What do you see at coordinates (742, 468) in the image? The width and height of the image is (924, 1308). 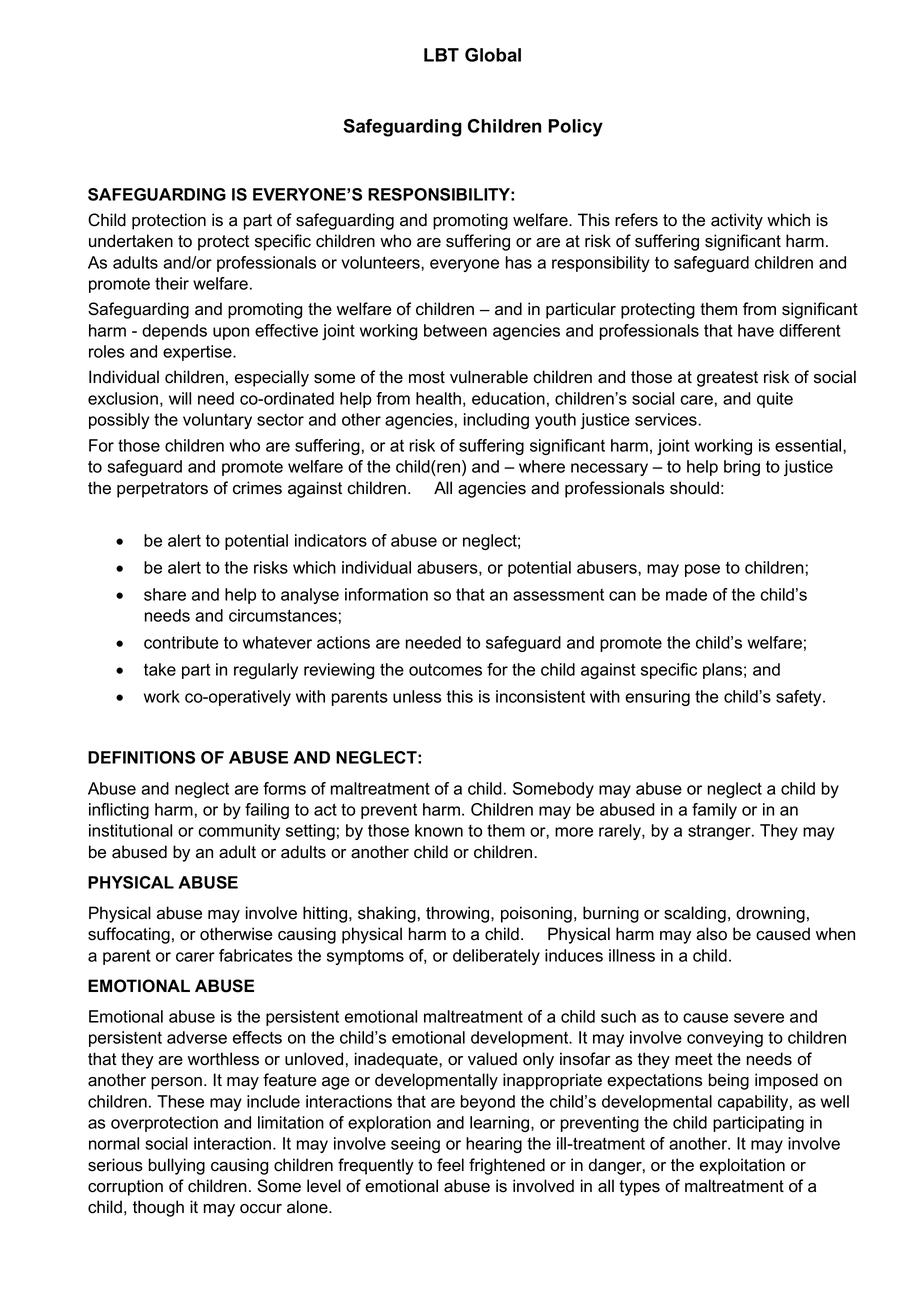 I see `bring` at bounding box center [742, 468].
